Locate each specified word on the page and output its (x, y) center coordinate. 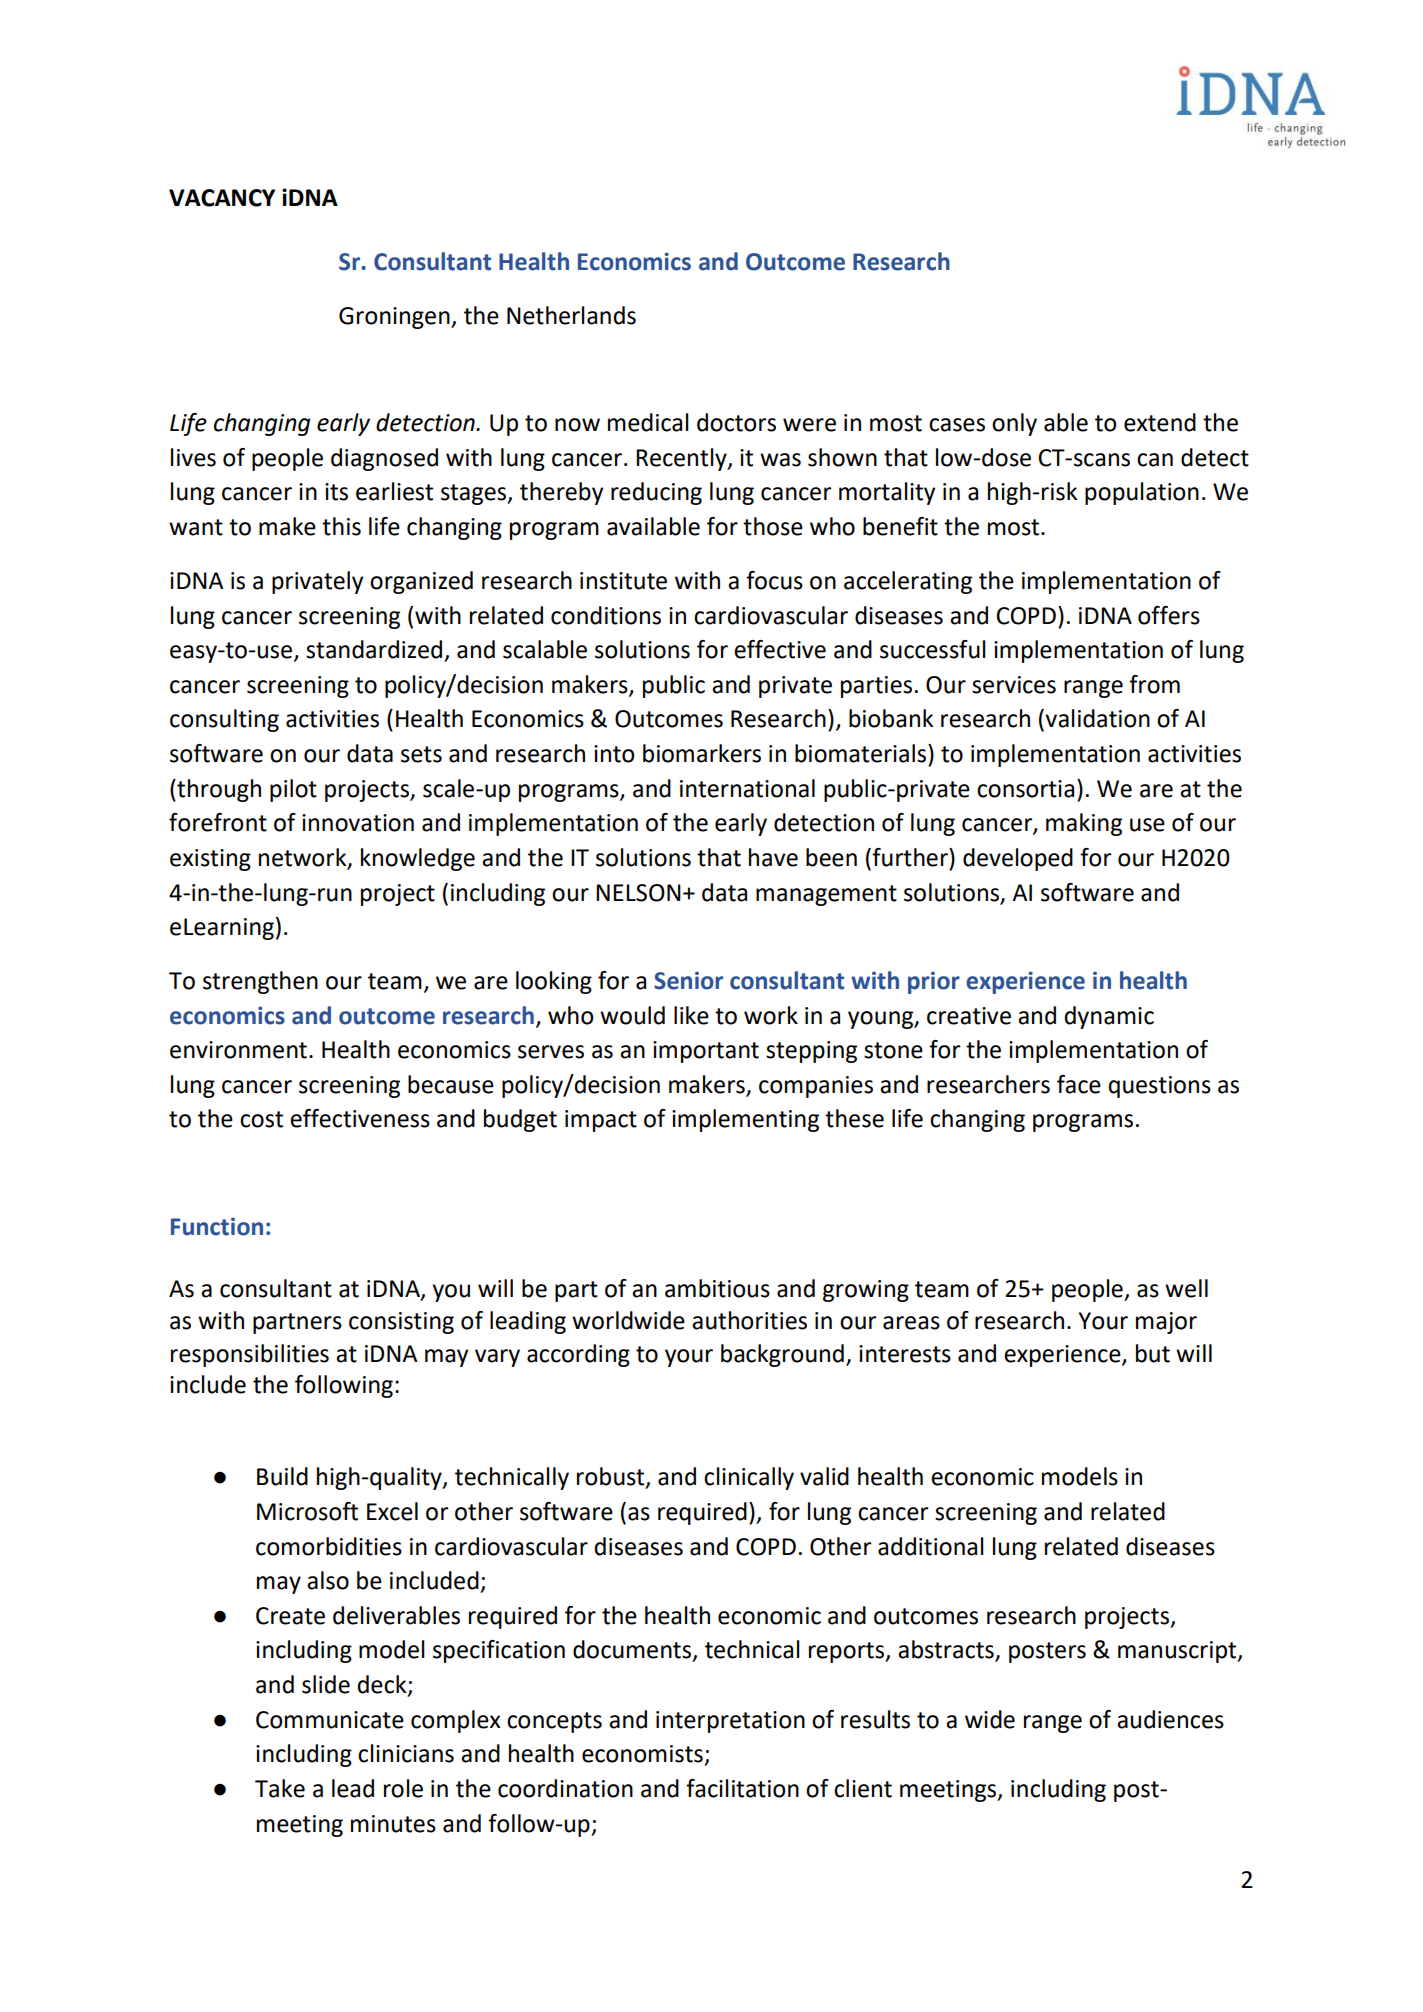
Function (217, 1227)
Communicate (330, 1720)
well (1186, 1288)
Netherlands (571, 315)
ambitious (717, 1288)
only (1014, 424)
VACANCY (222, 198)
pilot (293, 790)
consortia (1025, 789)
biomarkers (702, 753)
